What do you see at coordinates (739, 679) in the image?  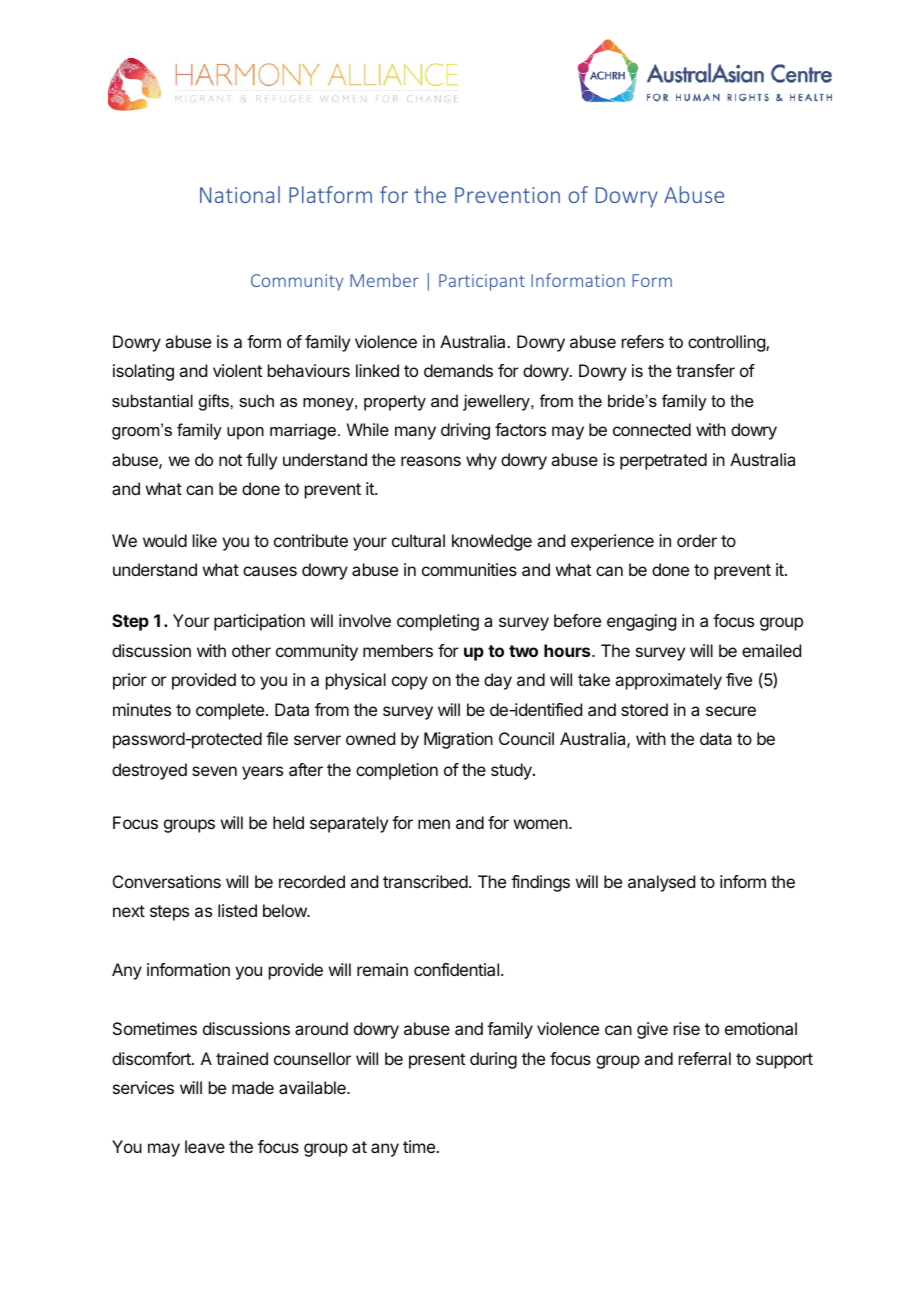 I see `five` at bounding box center [739, 679].
